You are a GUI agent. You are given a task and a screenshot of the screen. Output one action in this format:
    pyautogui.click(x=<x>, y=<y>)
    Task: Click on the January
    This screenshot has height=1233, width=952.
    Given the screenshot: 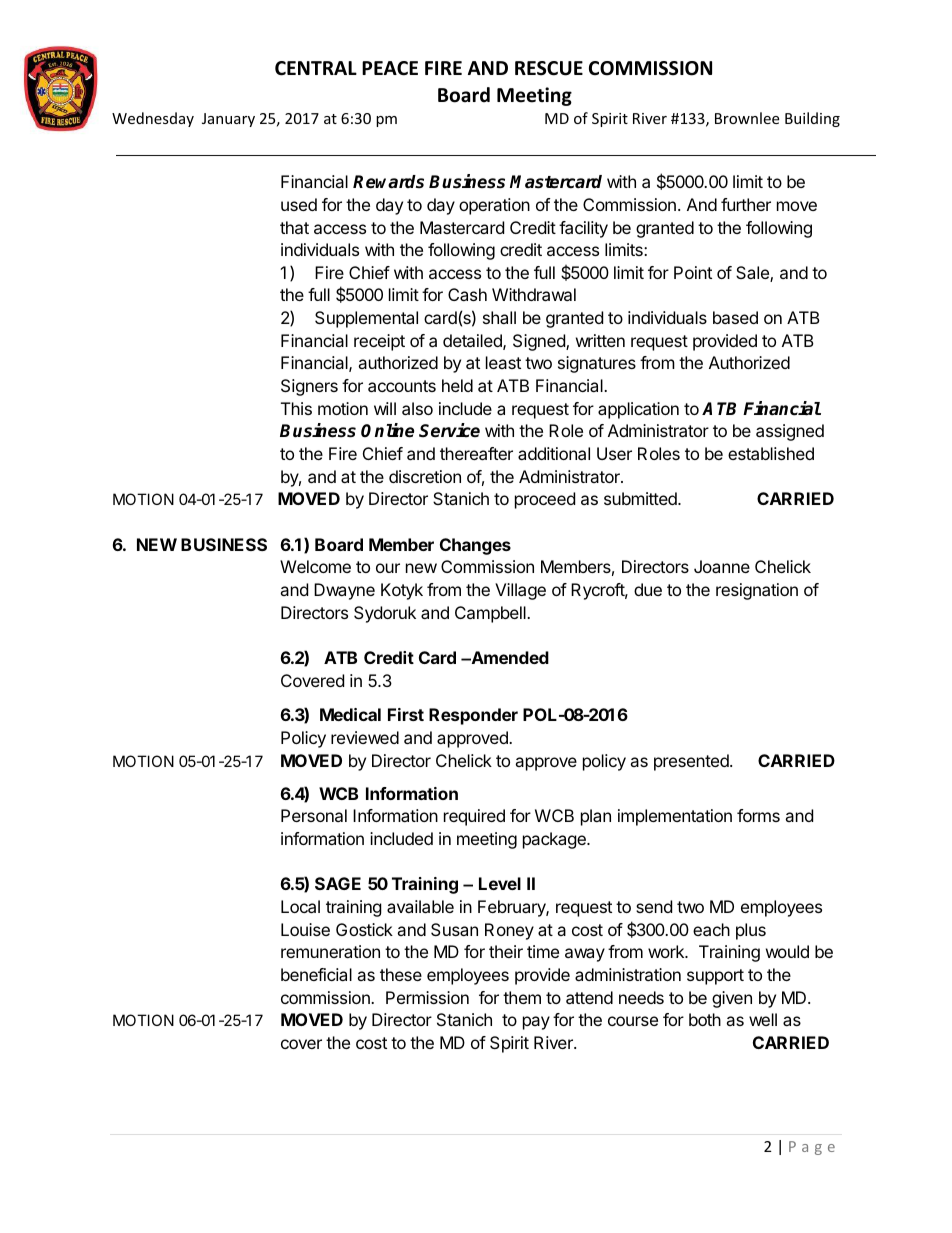 What is the action you would take?
    pyautogui.click(x=228, y=120)
